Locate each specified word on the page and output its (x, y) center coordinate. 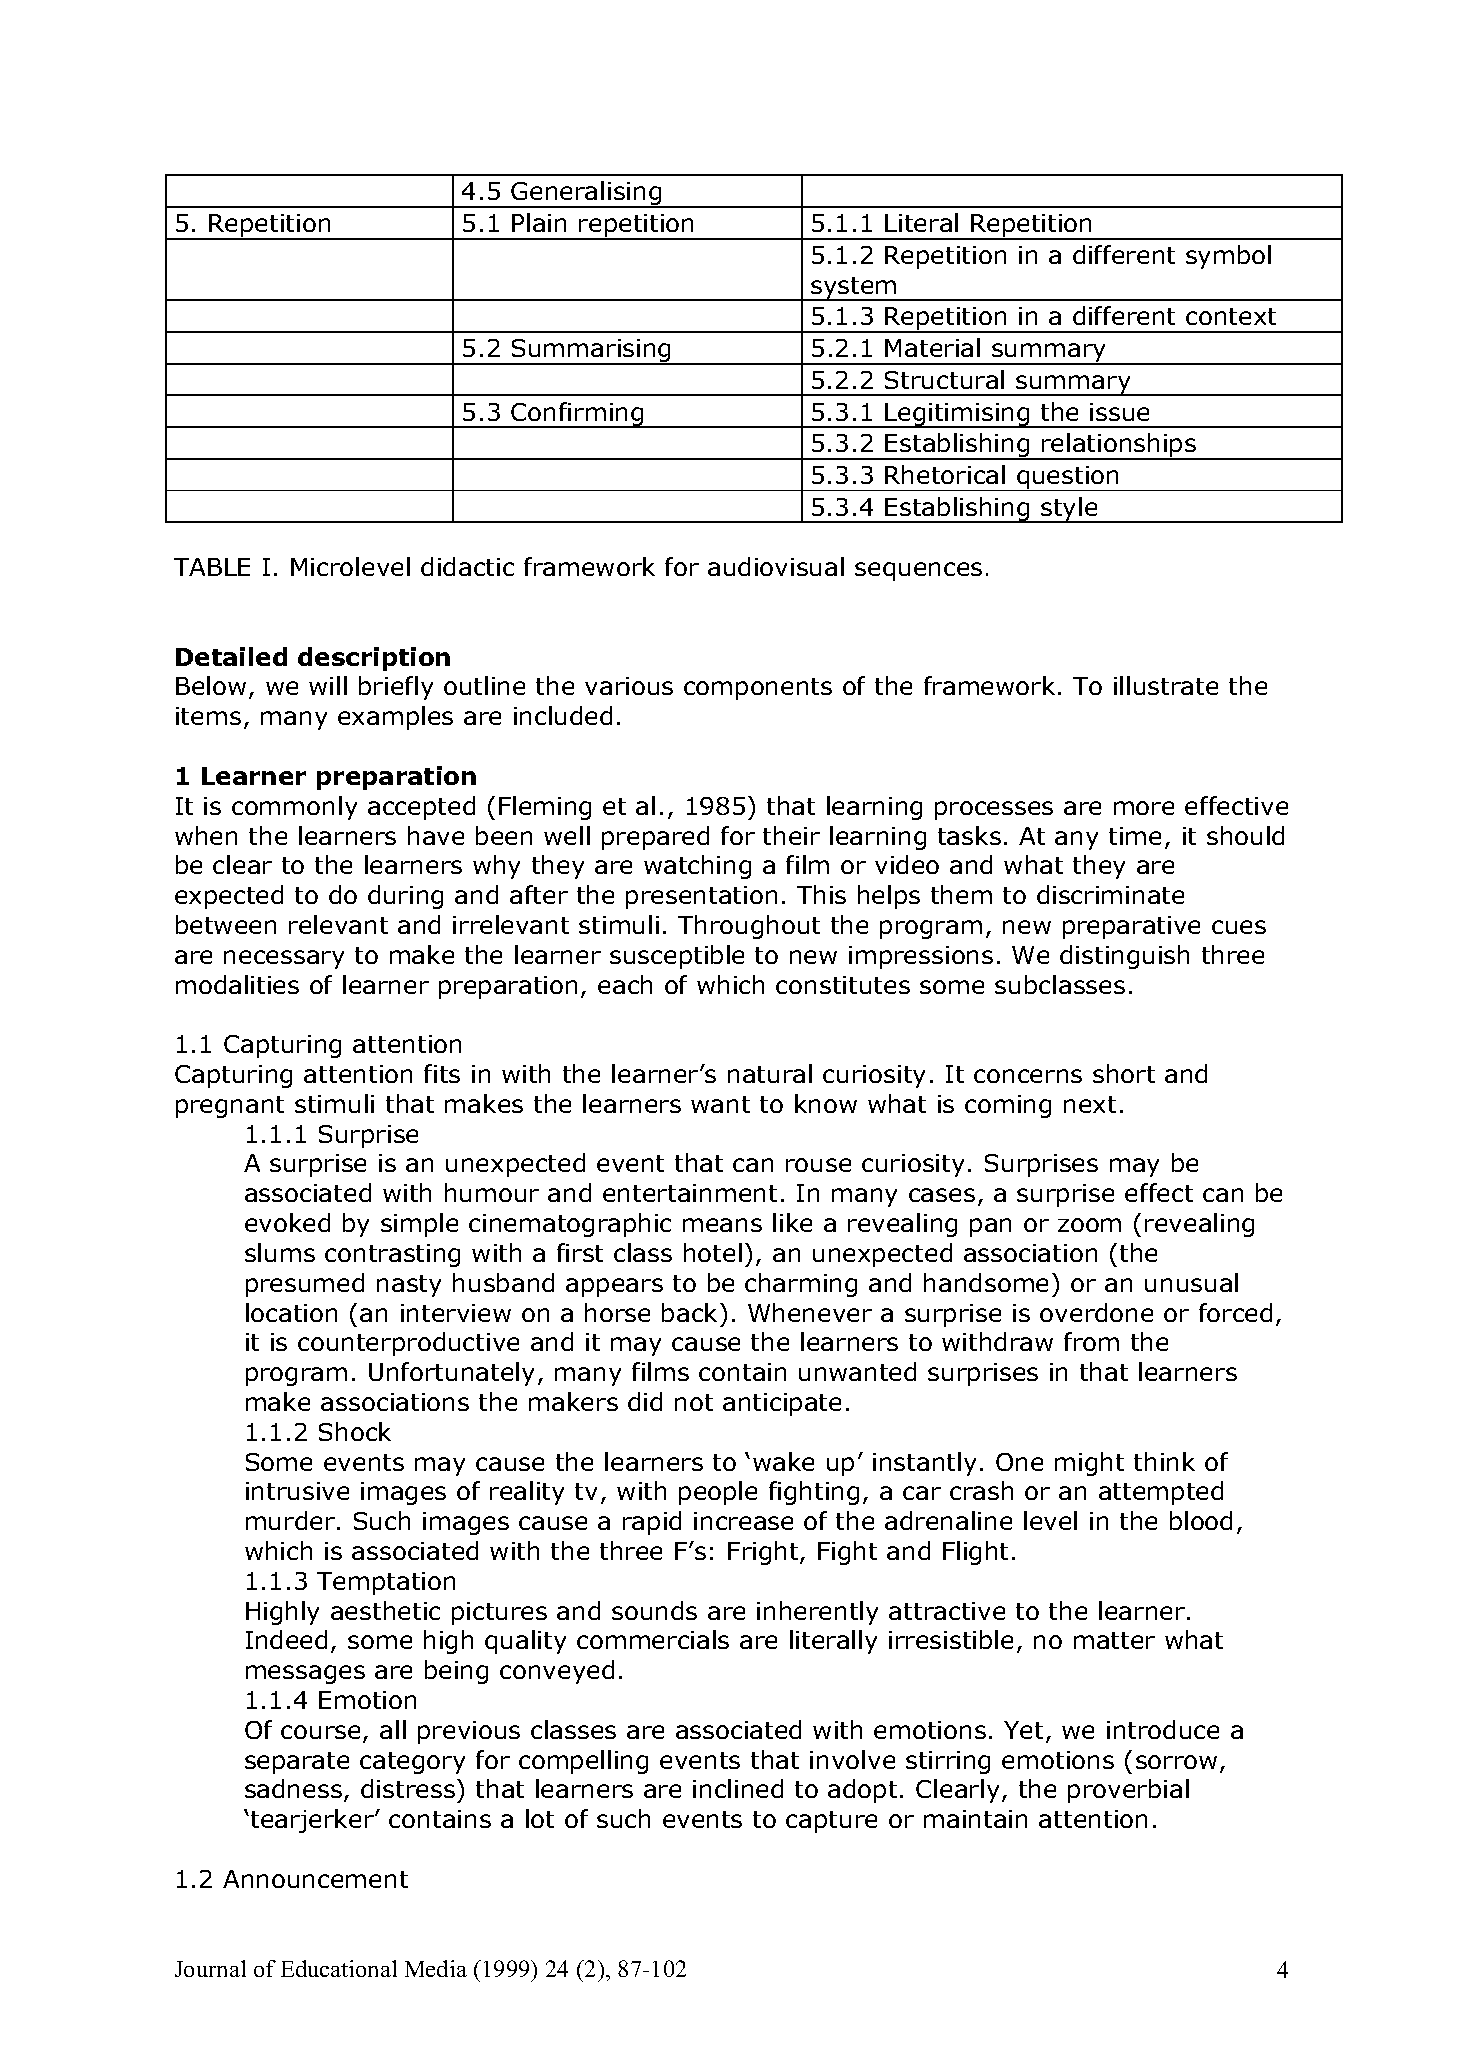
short (1124, 1073)
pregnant (230, 1107)
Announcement (315, 1879)
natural (770, 1073)
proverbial (1128, 1791)
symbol (1228, 257)
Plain (539, 222)
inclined (738, 1788)
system (854, 289)
